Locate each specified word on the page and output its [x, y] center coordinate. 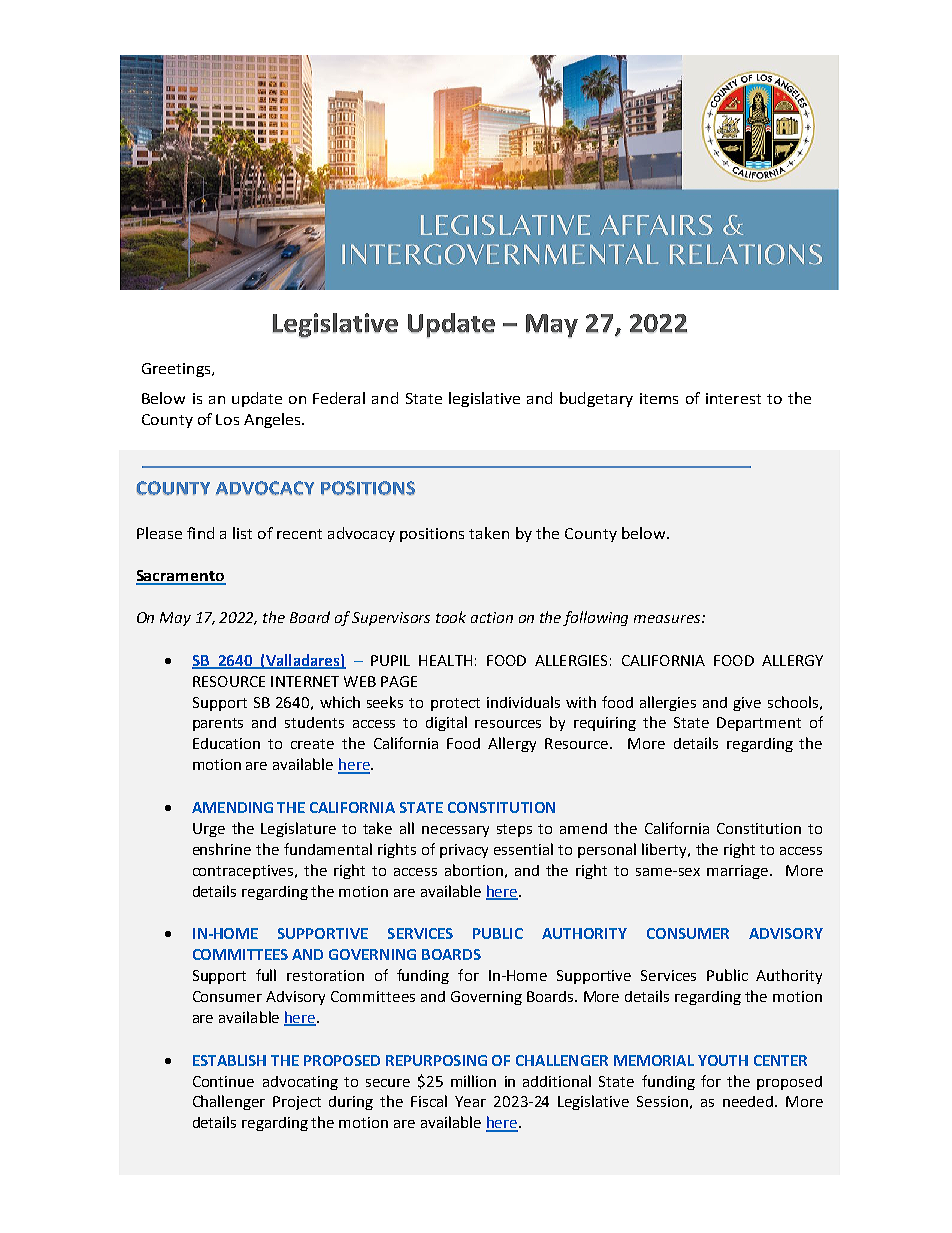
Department [759, 724]
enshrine [222, 849]
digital [446, 723]
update [257, 399]
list [242, 533]
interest [733, 398]
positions [432, 535]
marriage [737, 872]
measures [668, 619]
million [473, 1081]
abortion [474, 870]
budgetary [596, 399]
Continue [223, 1081]
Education [226, 743]
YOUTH [723, 1060]
